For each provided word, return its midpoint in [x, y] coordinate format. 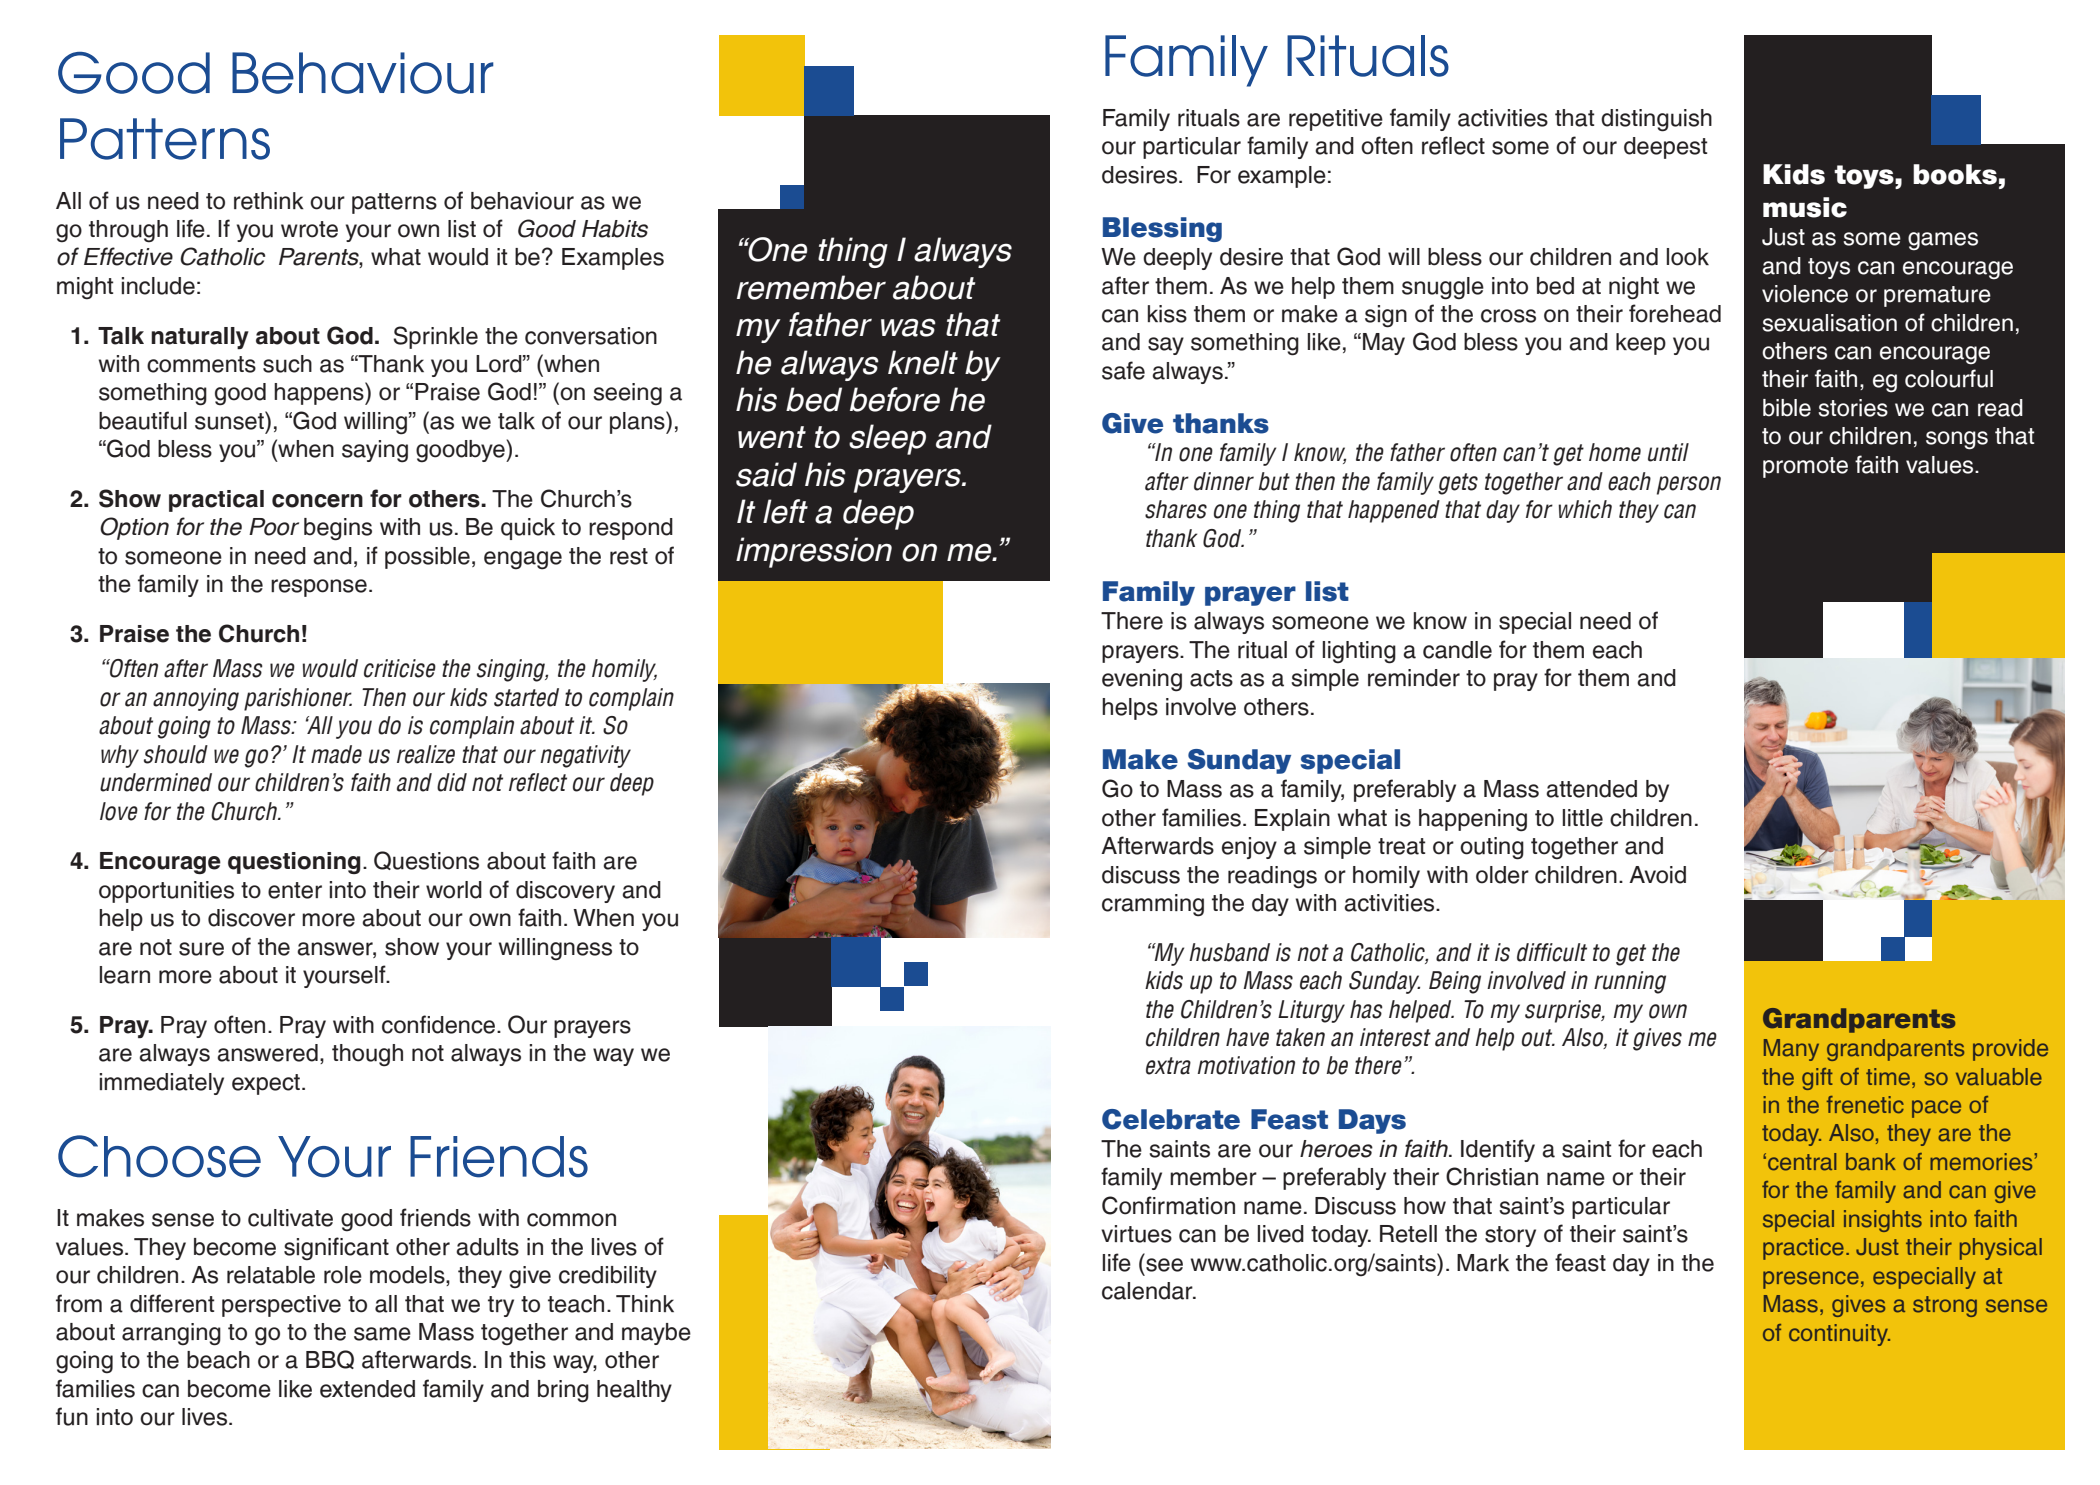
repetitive [1336, 120]
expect [266, 1084]
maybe [656, 1334]
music [1805, 207]
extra [1168, 1066]
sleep [887, 439]
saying [375, 451]
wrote [309, 229]
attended [1591, 789]
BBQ [330, 1359]
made [336, 754]
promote [1805, 467]
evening [1142, 680]
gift [1817, 1079]
